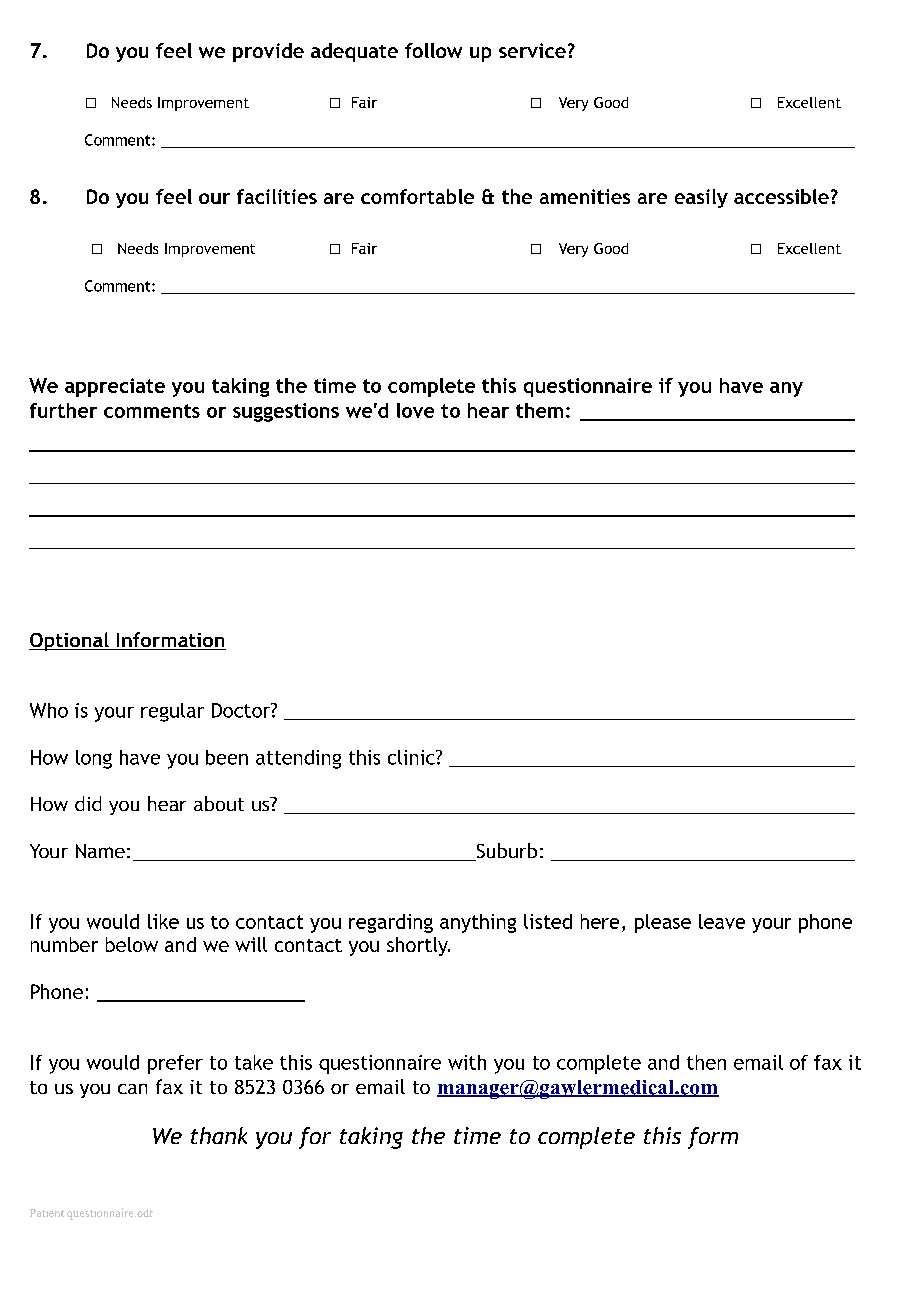 This screenshot has height=1308, width=924. Describe the element at coordinates (722, 921) in the screenshot. I see `leave` at that location.
